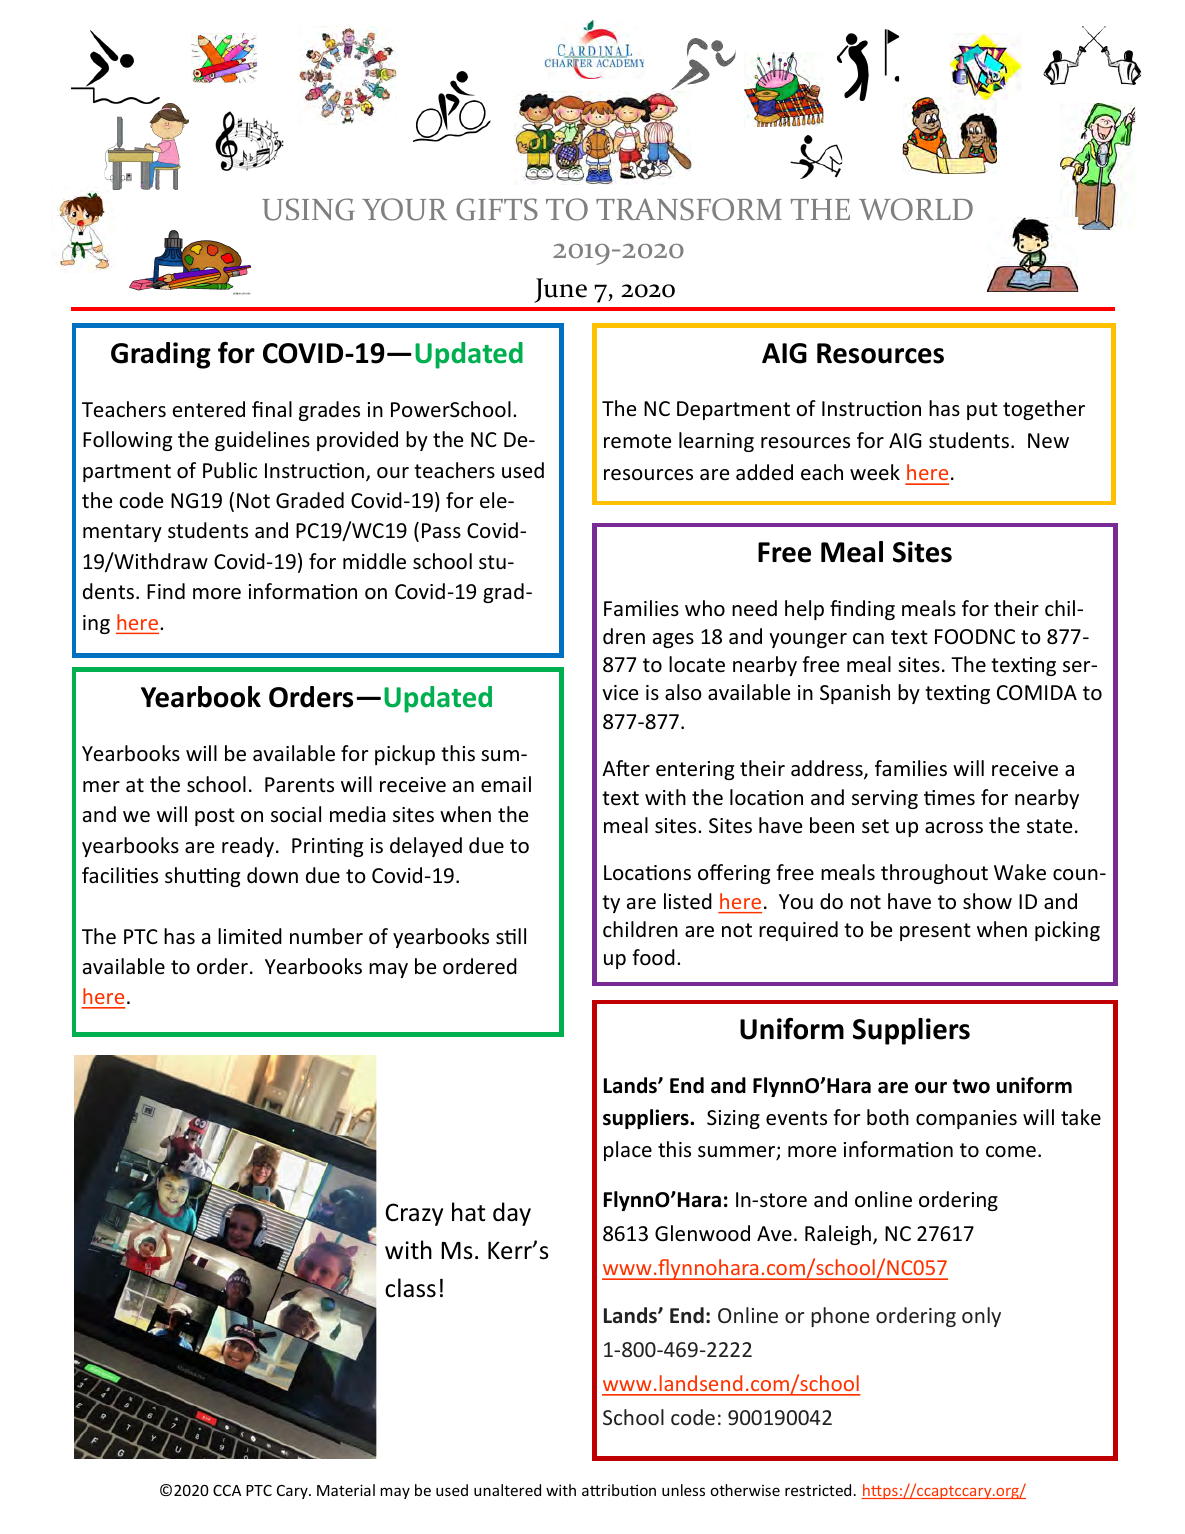 The width and height of the page is (1185, 1534). What do you see at coordinates (308, 209) in the page?
I see `USING` at bounding box center [308, 209].
